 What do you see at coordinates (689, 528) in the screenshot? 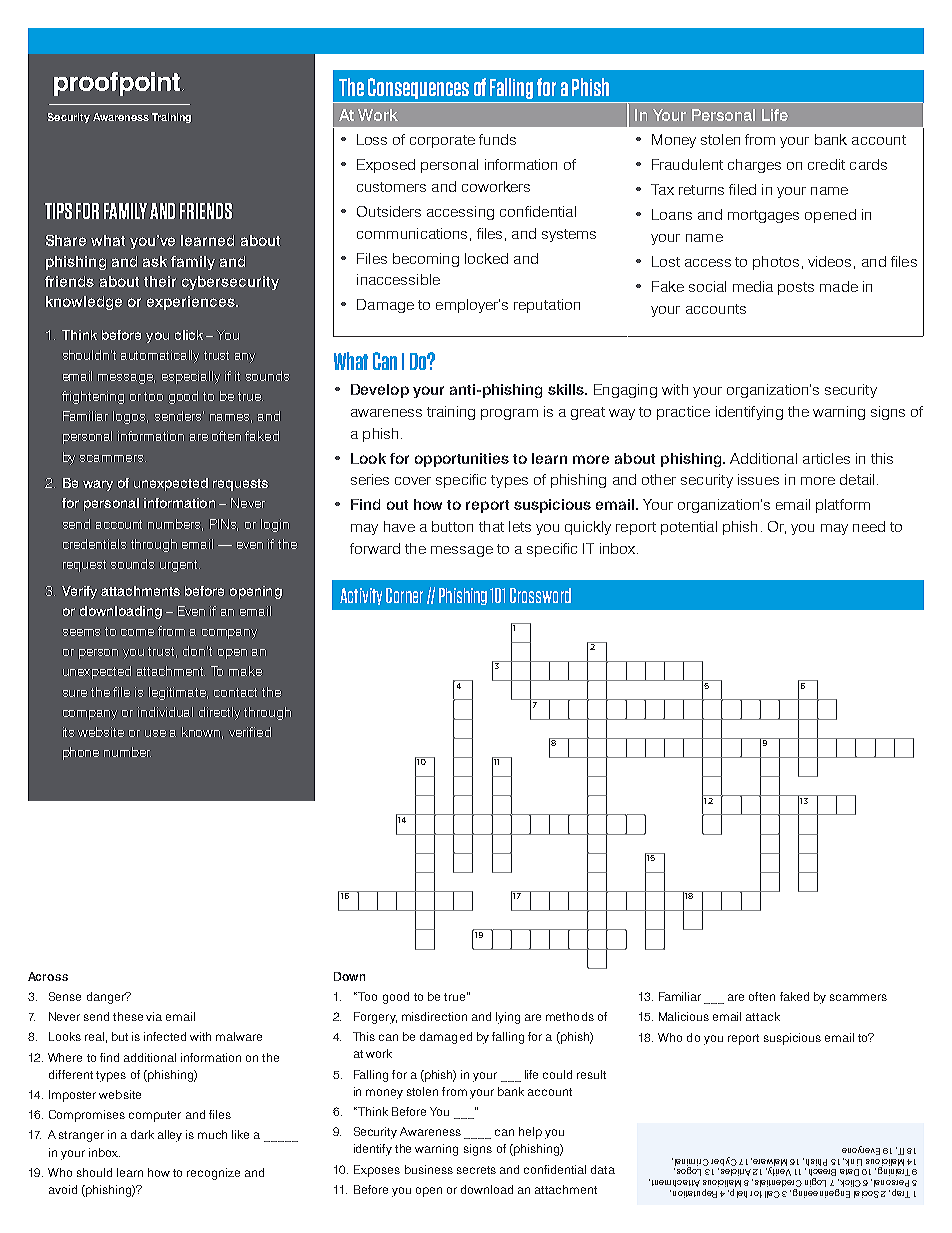
I see `potential` at bounding box center [689, 528].
